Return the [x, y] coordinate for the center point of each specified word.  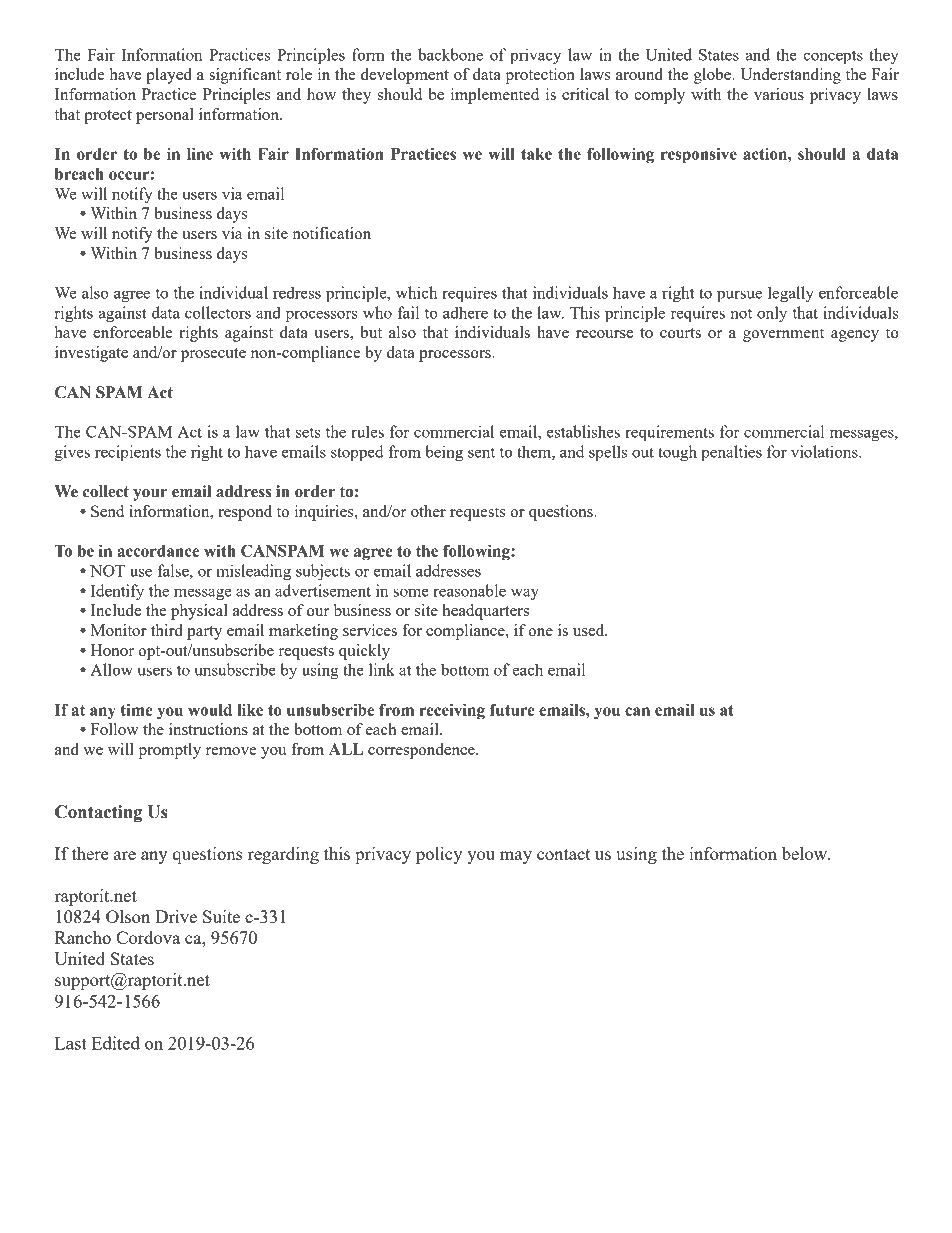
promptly [169, 751]
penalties [731, 453]
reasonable [469, 590]
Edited [116, 1043]
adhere [465, 312]
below [806, 853]
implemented [495, 96]
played [169, 76]
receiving [452, 711]
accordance [158, 551]
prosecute [213, 355]
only [772, 314]
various [779, 94]
